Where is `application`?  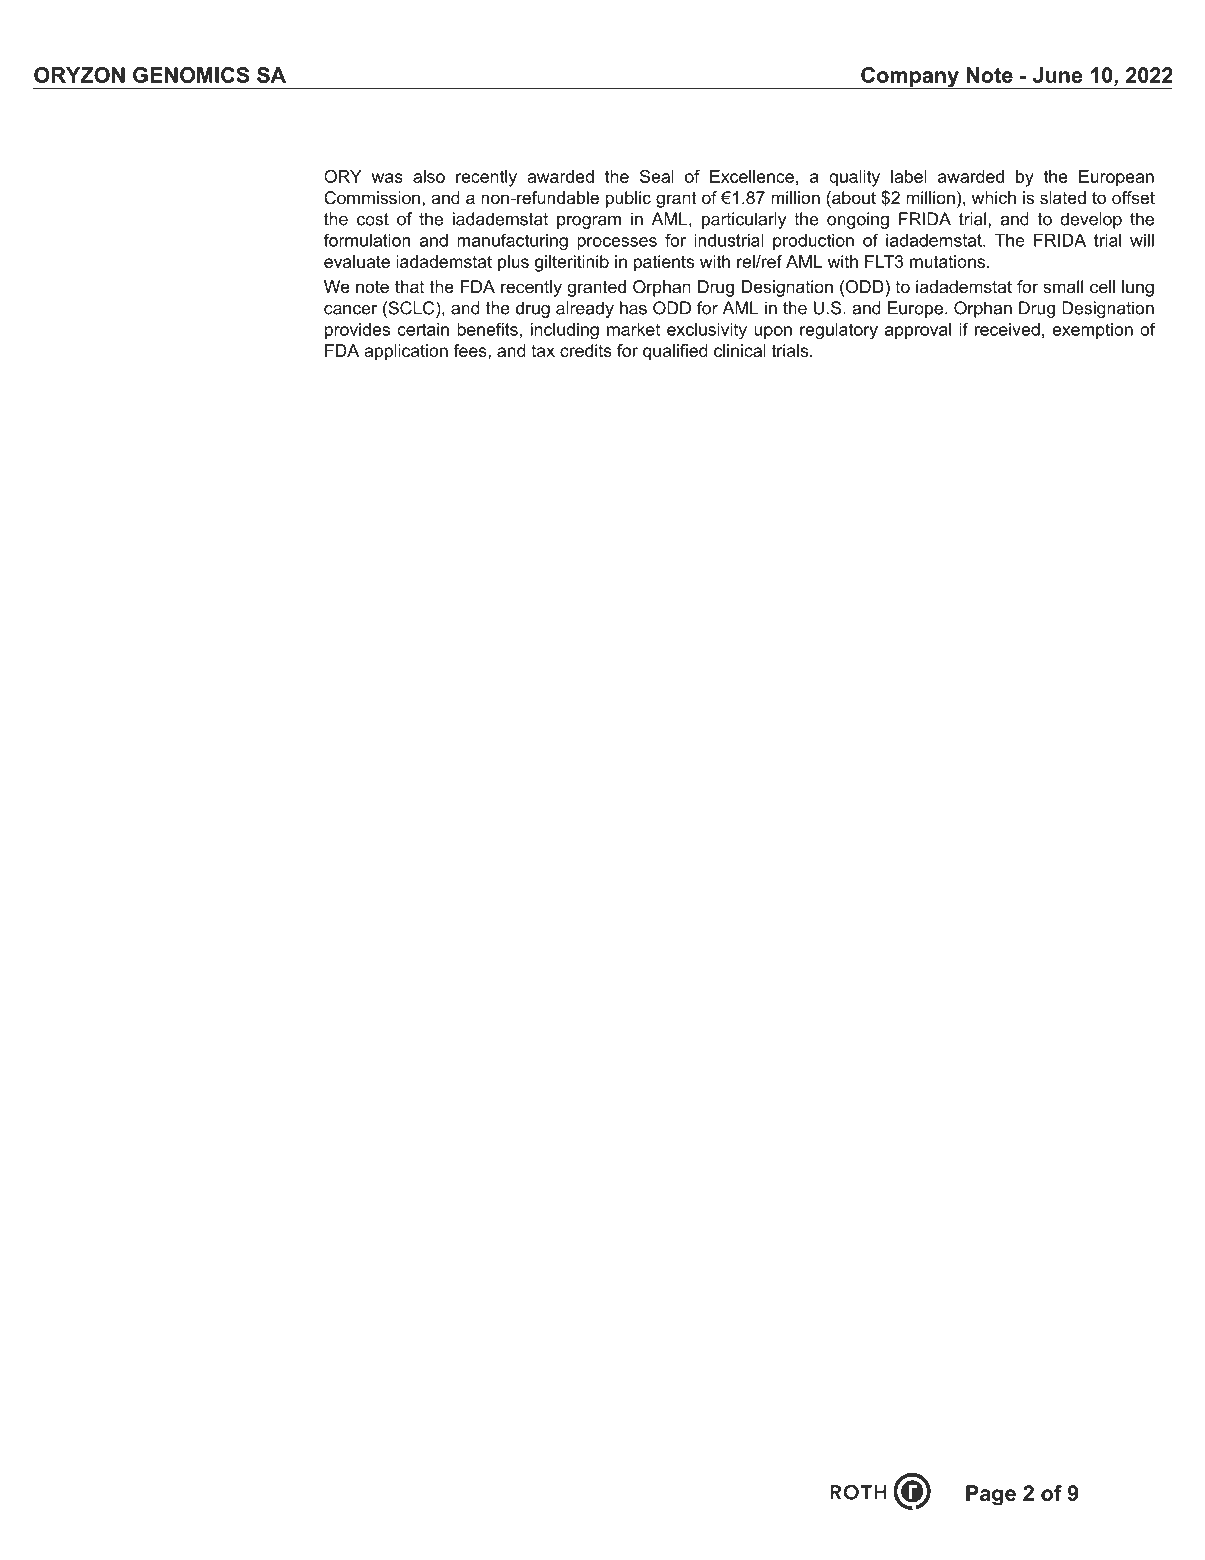 application is located at coordinates (406, 352).
